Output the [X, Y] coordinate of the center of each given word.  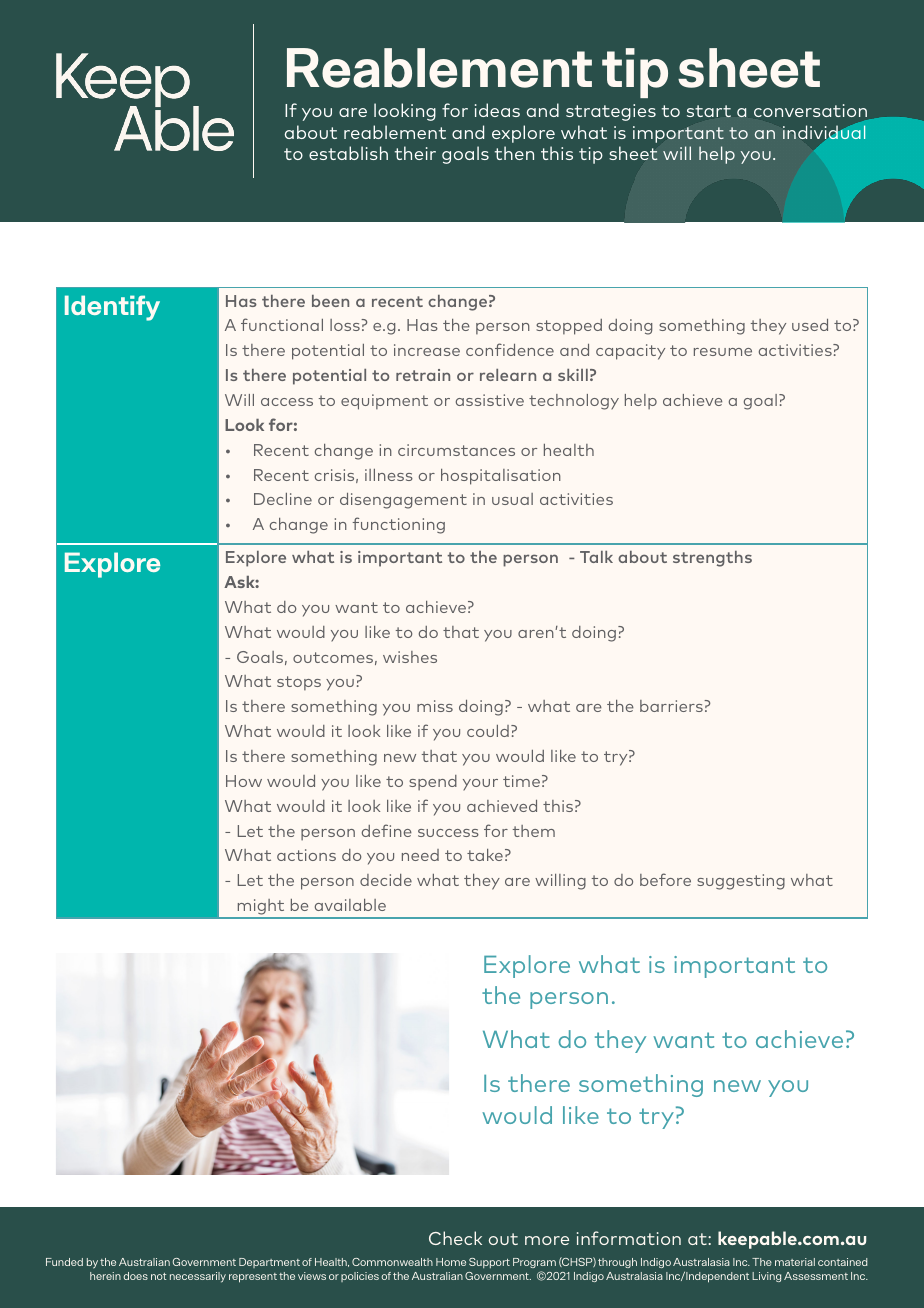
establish [348, 153]
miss [435, 706]
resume [723, 352]
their [415, 153]
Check [455, 1238]
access [287, 402]
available [350, 905]
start [709, 111]
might [261, 908]
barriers [672, 706]
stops [299, 683]
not [159, 1276]
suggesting [741, 882]
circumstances [456, 450]
